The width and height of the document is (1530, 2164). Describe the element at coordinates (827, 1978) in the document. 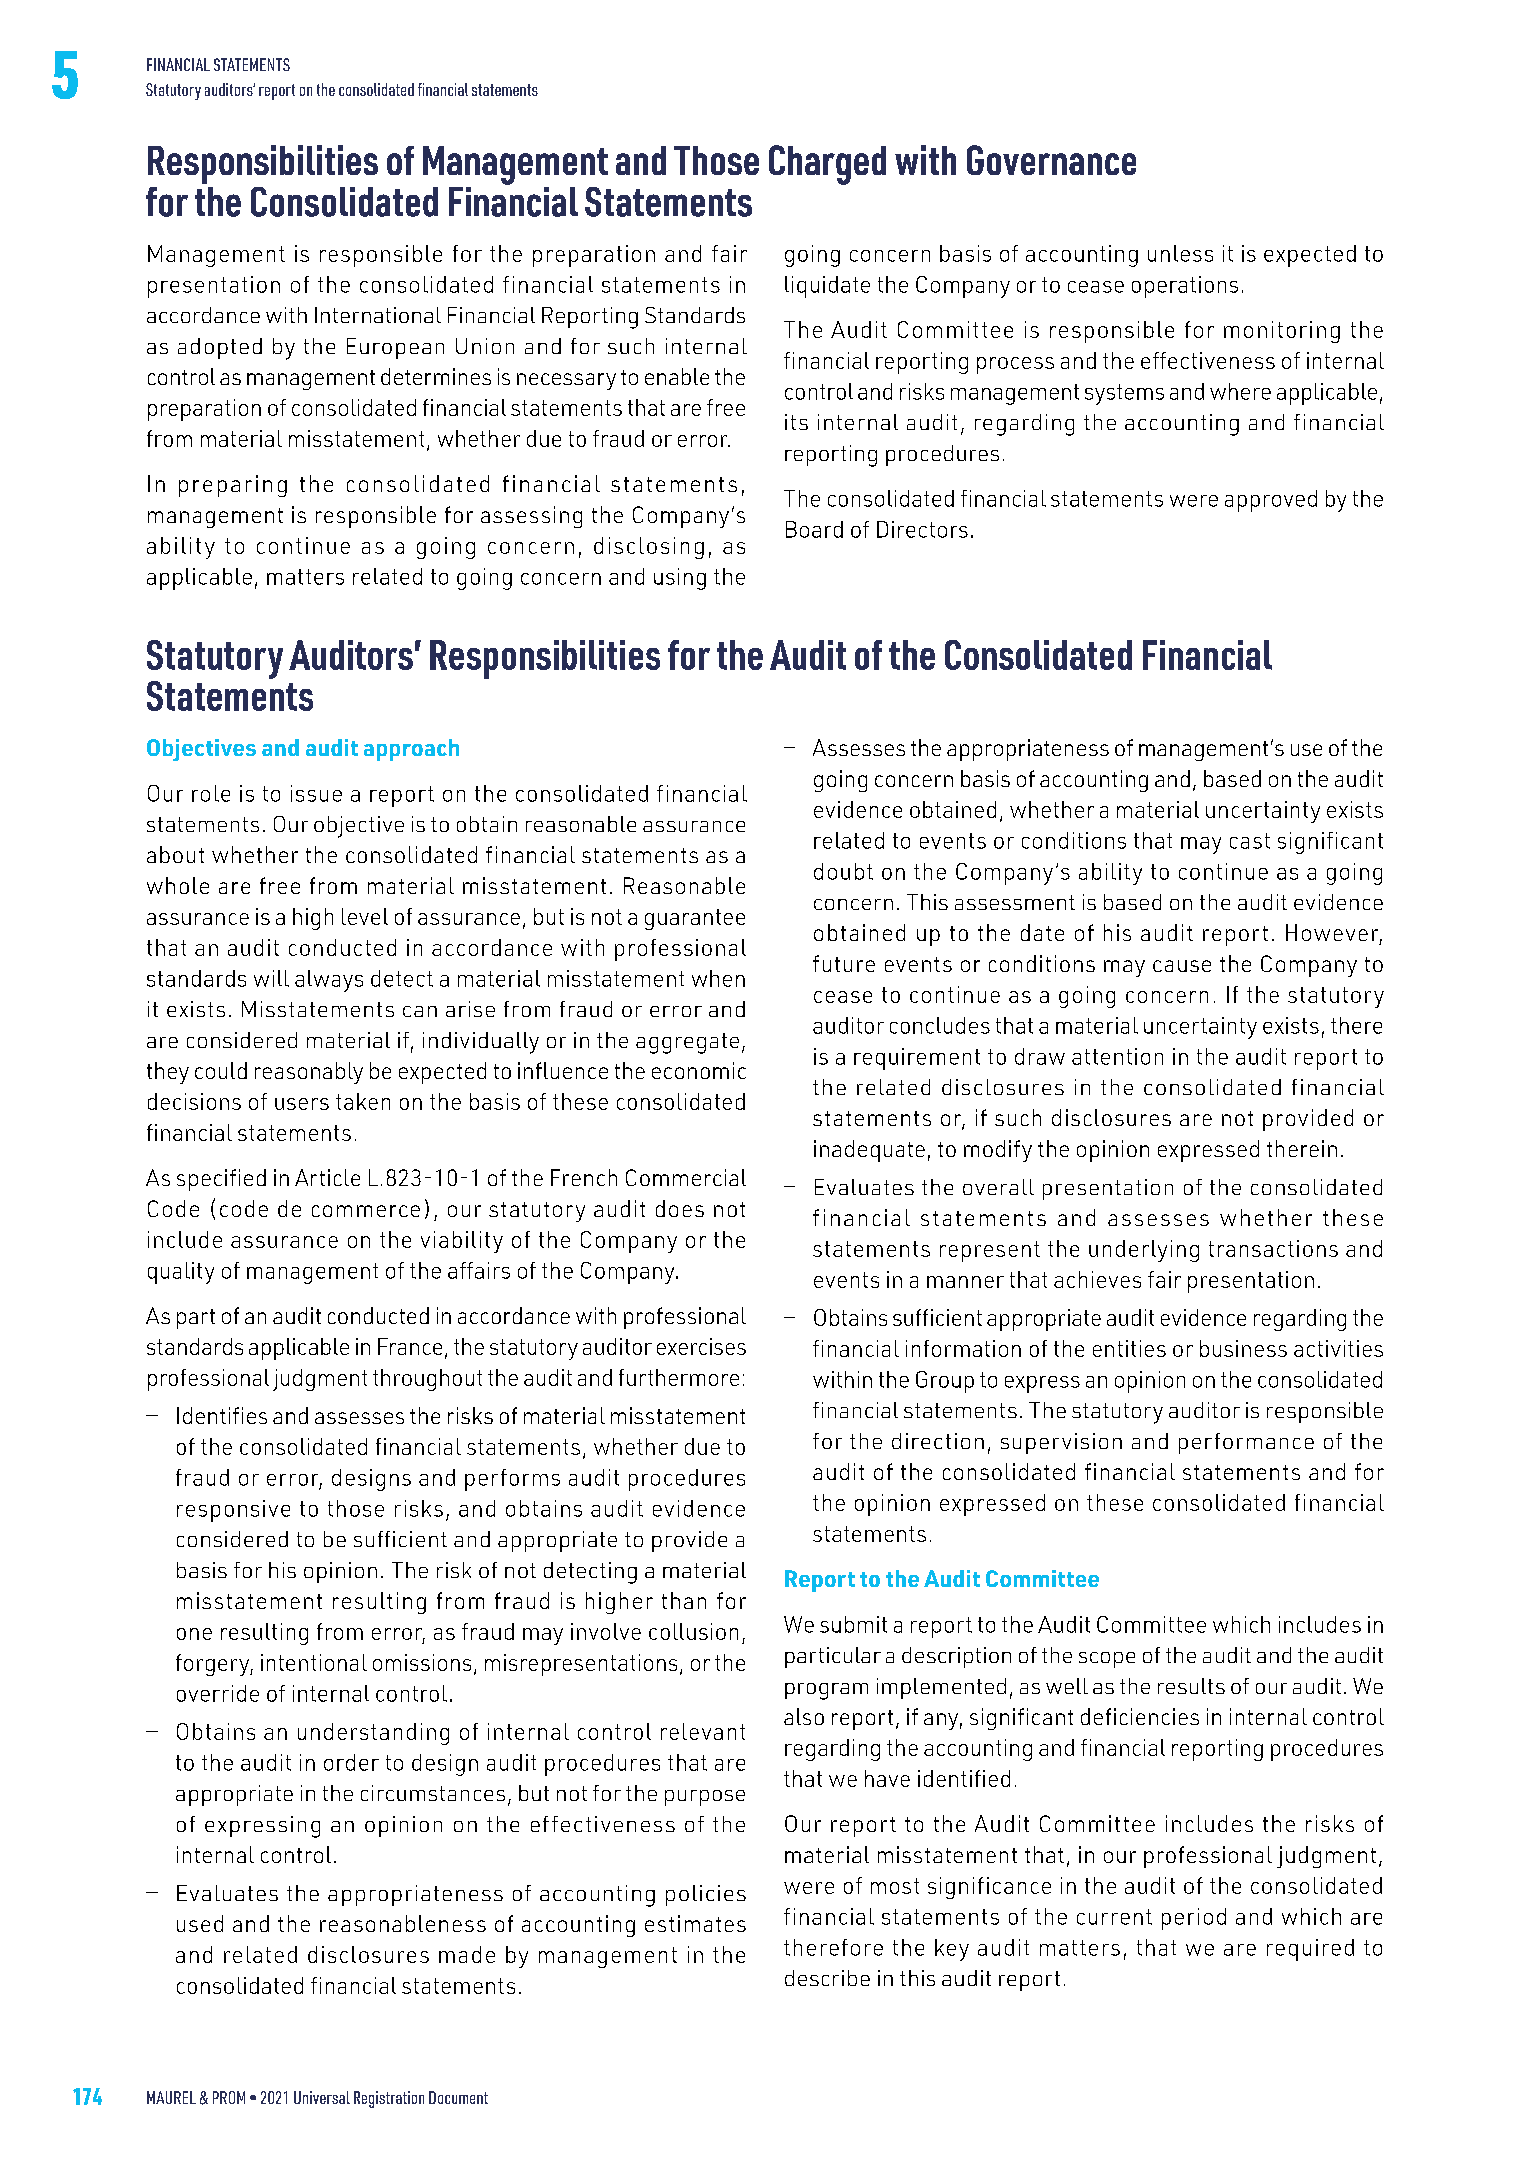

I see `describe` at that location.
